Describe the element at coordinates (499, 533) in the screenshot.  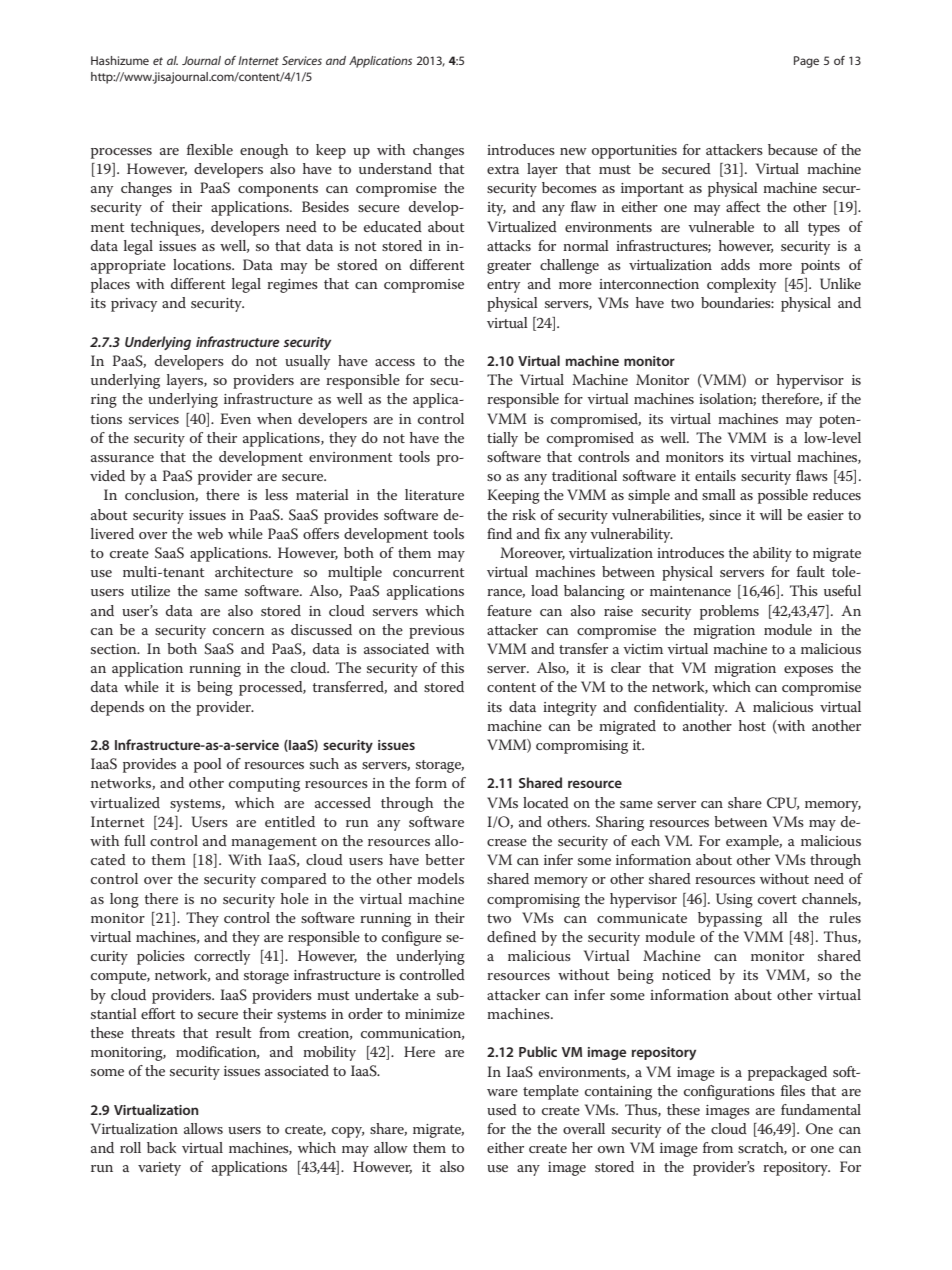
I see `find` at that location.
